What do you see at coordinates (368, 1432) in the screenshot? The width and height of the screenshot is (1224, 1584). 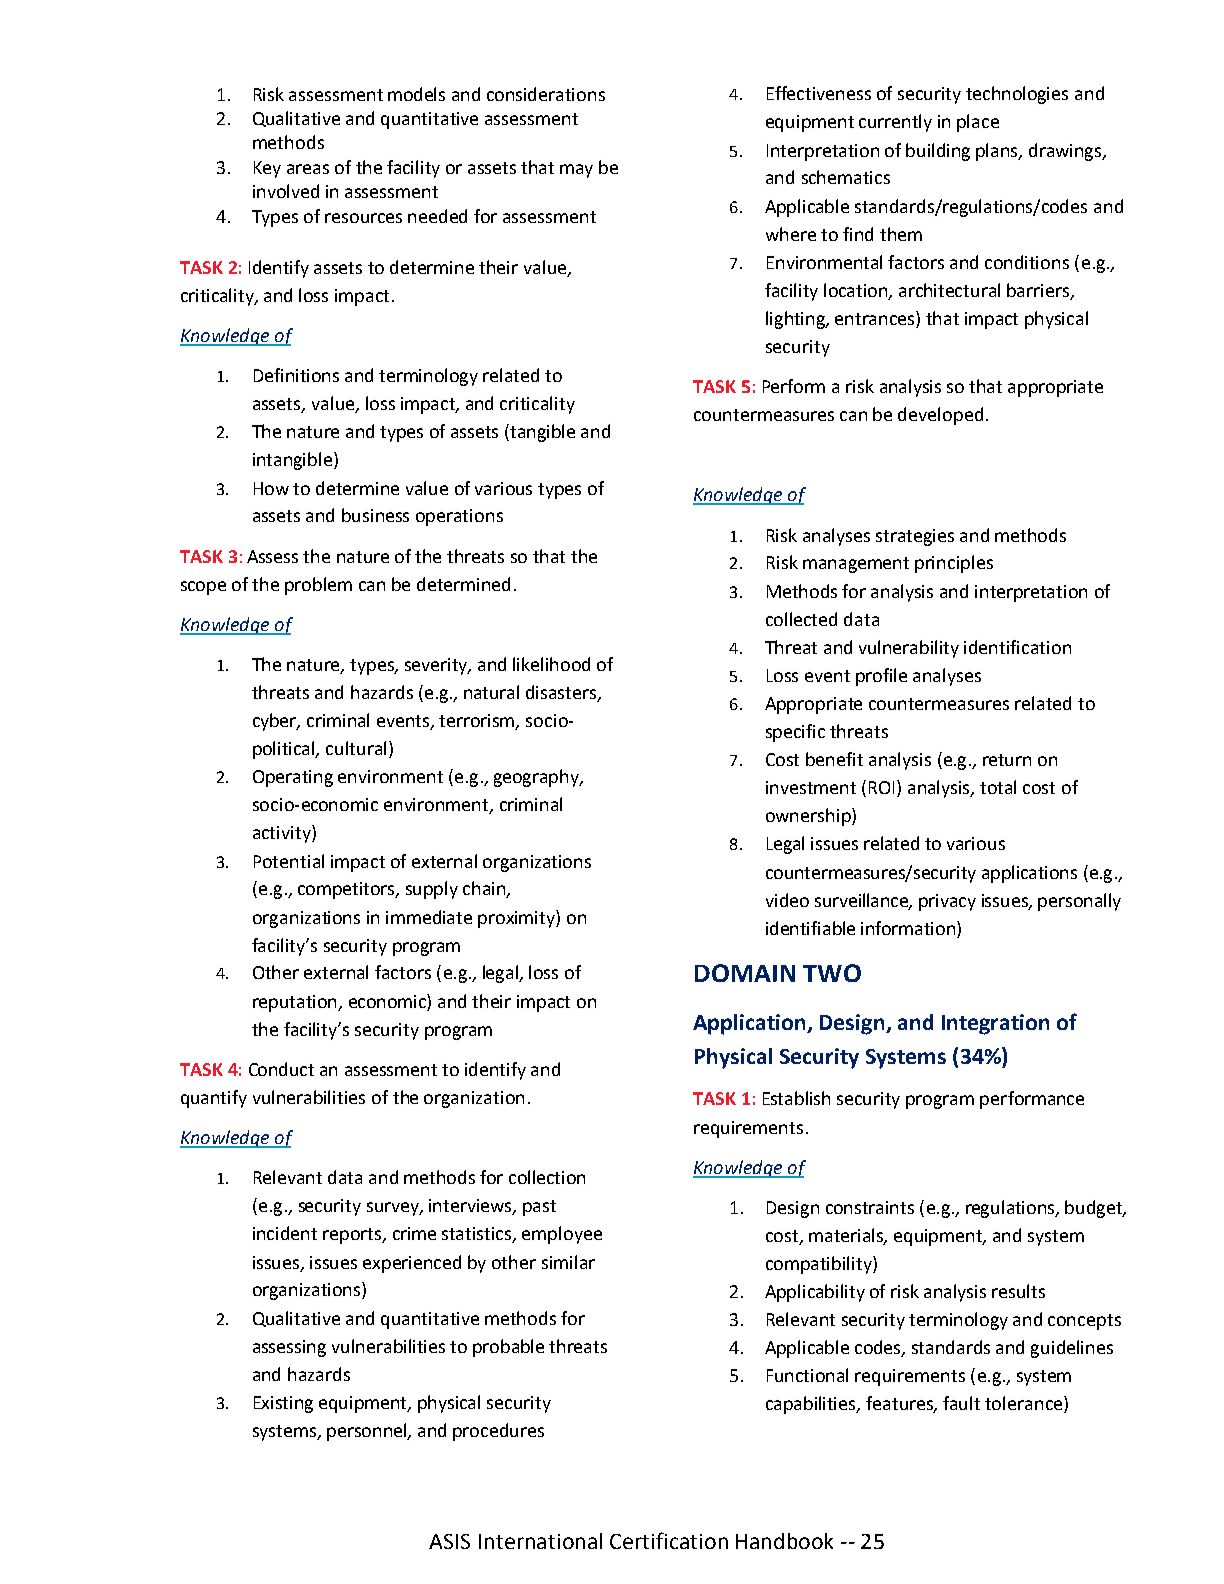 I see `personnel` at bounding box center [368, 1432].
